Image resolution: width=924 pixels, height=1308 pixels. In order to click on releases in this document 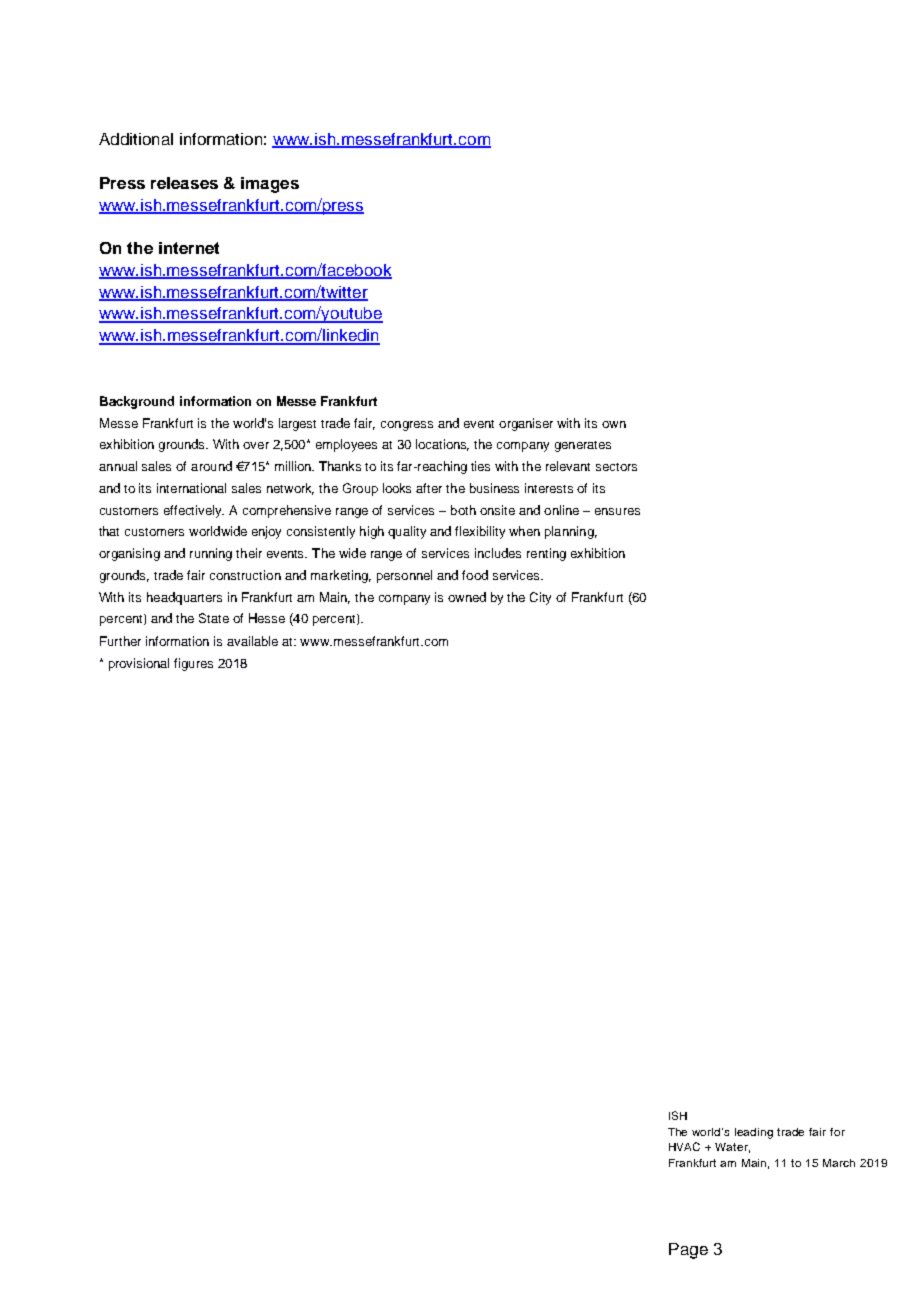, I will do `click(184, 183)`.
